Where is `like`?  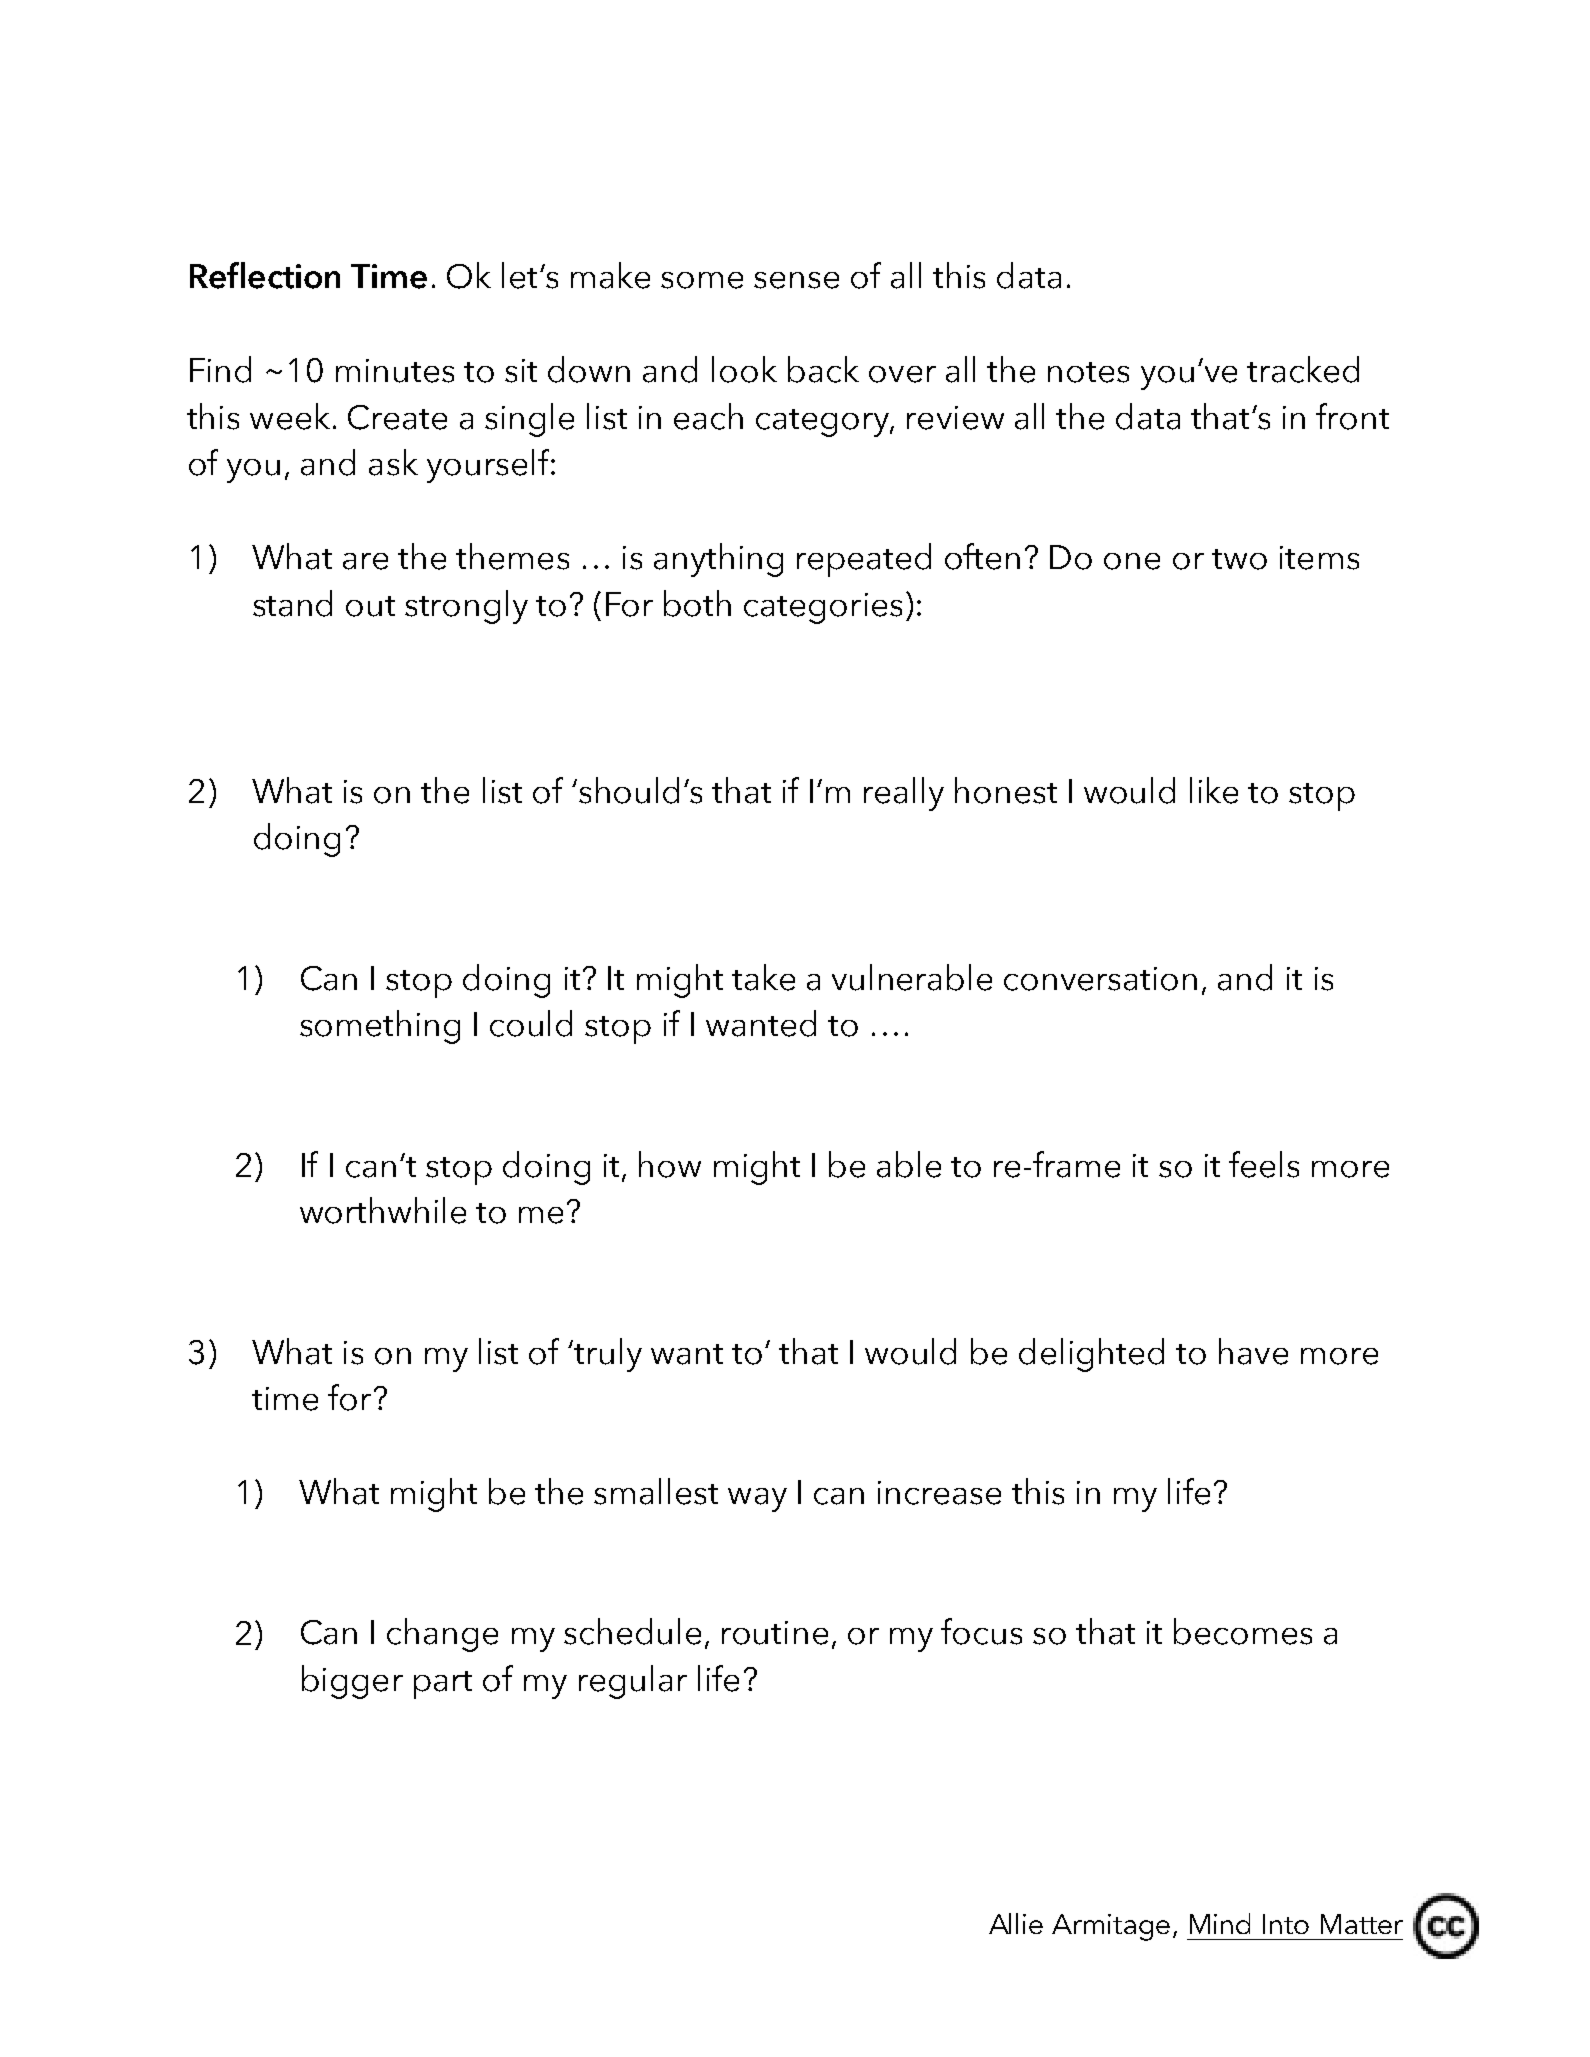 like is located at coordinates (1214, 790).
